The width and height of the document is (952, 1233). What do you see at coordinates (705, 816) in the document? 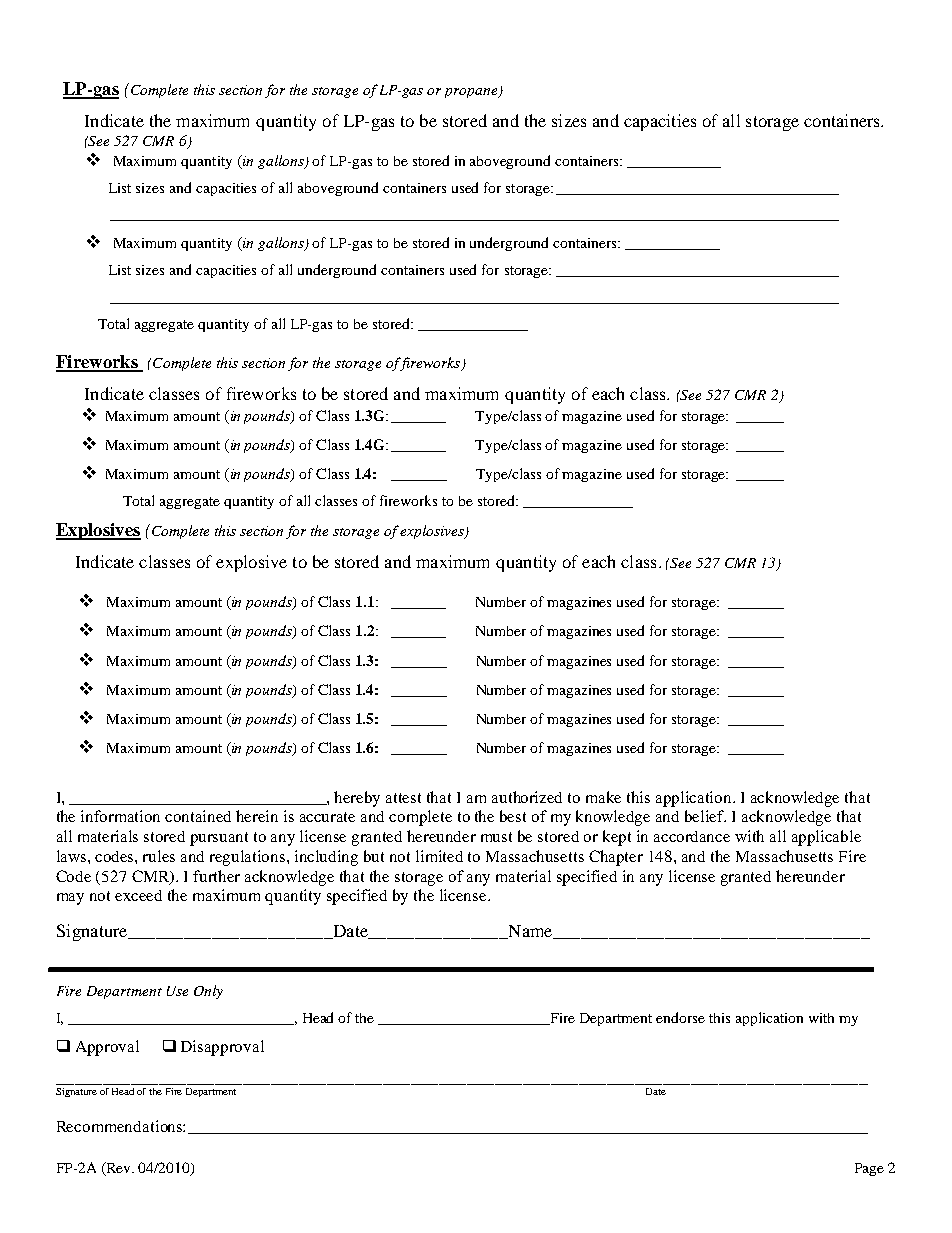
I see `belief` at bounding box center [705, 816].
